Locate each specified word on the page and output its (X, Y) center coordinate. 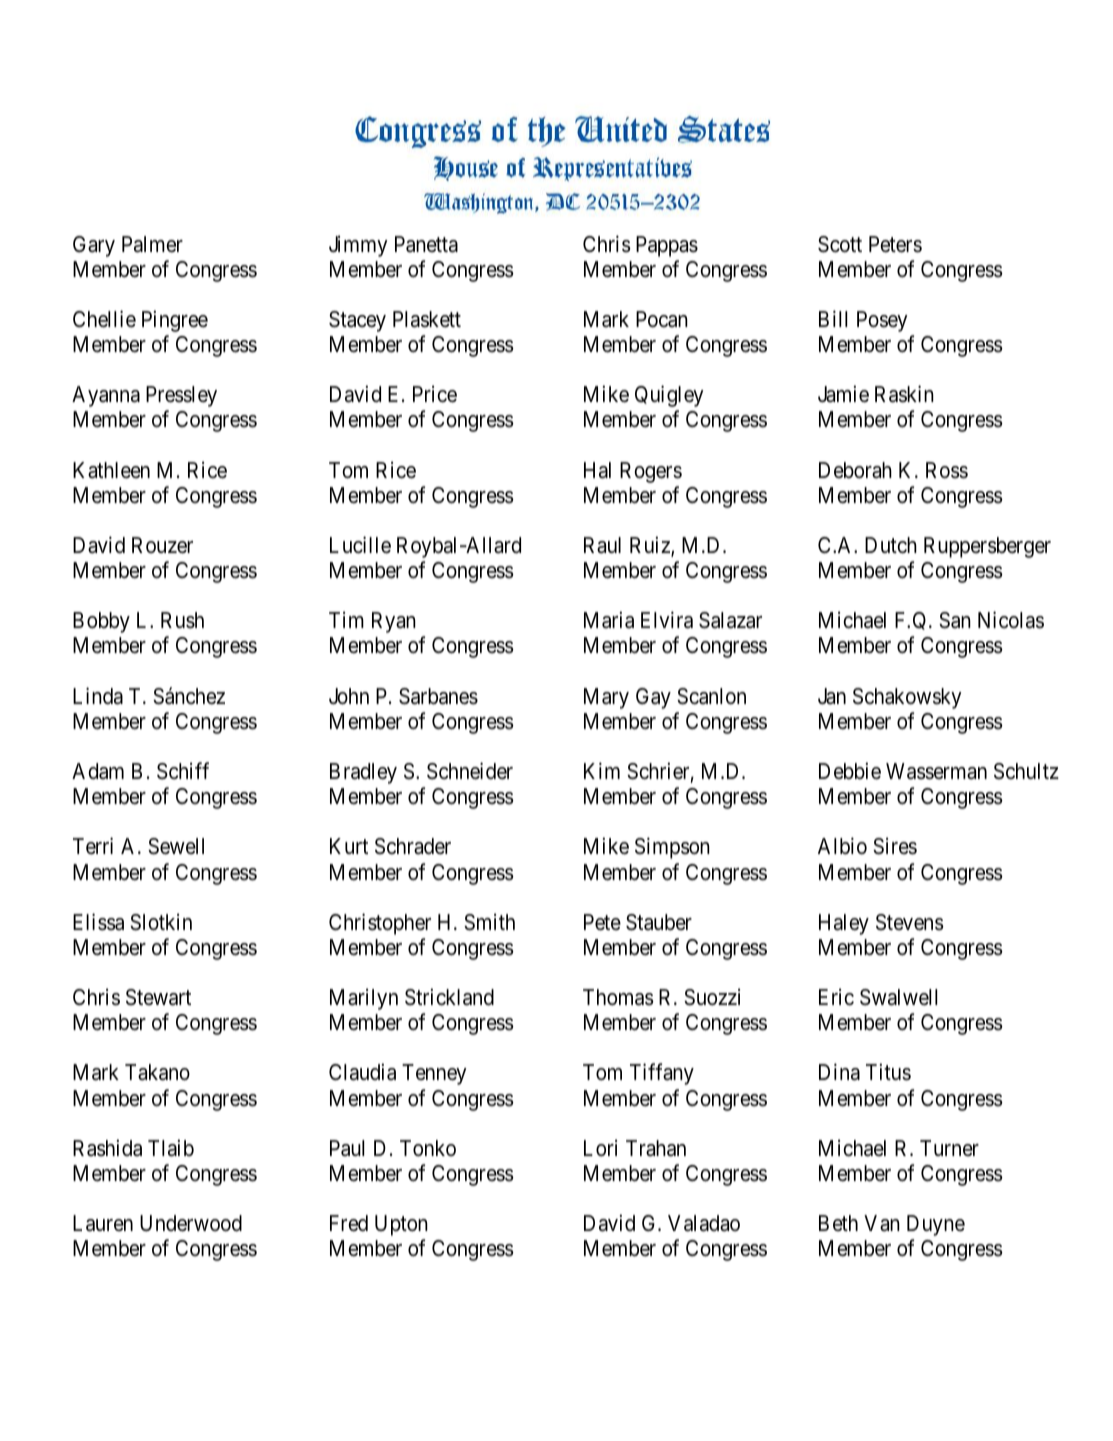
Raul (602, 545)
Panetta (426, 244)
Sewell (176, 846)
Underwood (191, 1223)
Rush (182, 620)
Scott (840, 244)
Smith (489, 922)
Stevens (910, 922)
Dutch (891, 545)
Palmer (152, 244)
